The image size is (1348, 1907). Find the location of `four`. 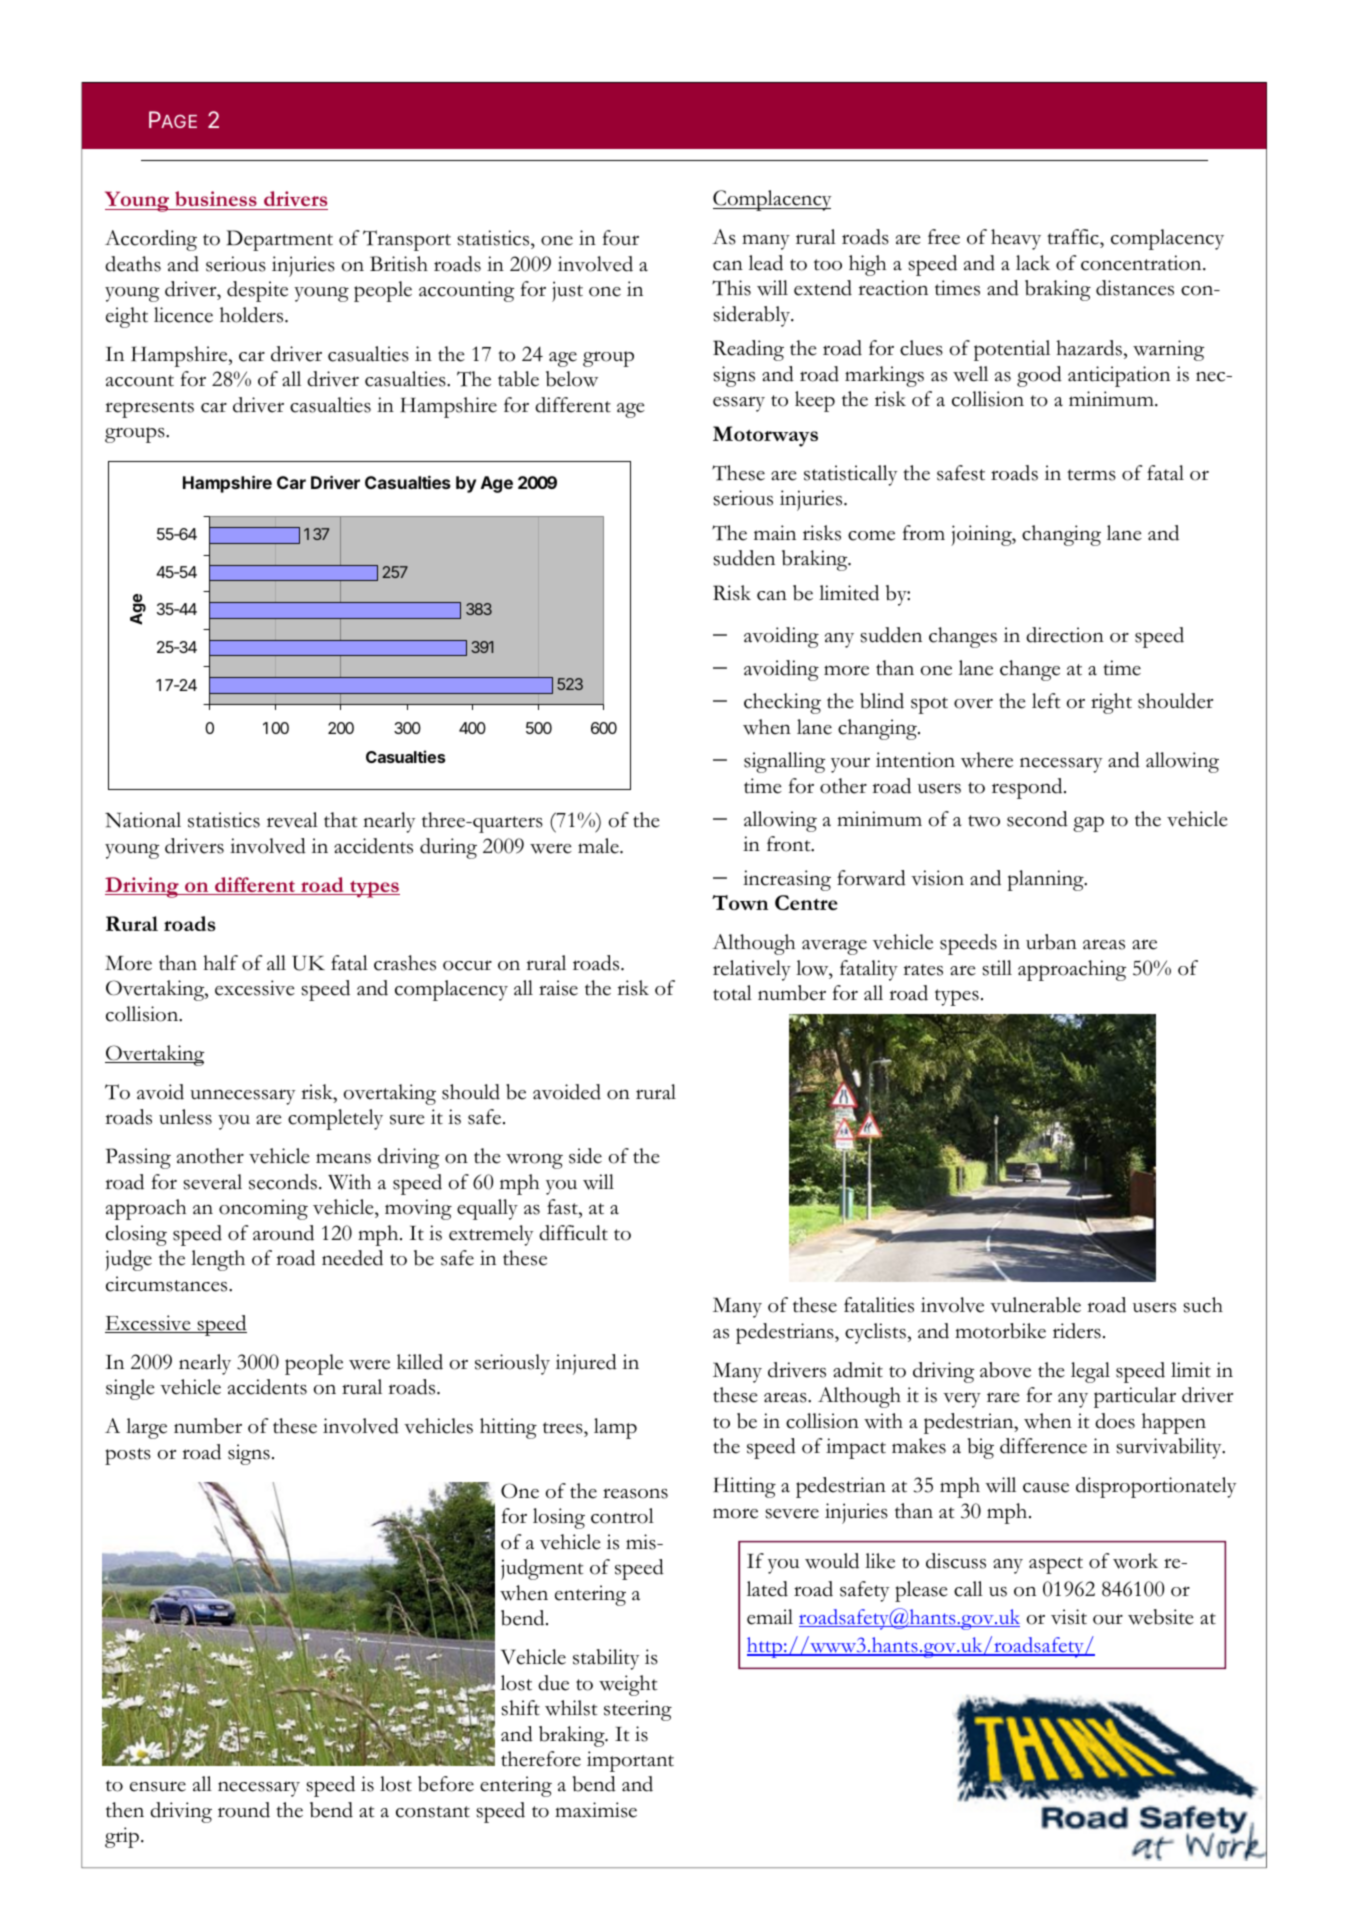

four is located at coordinates (621, 238).
